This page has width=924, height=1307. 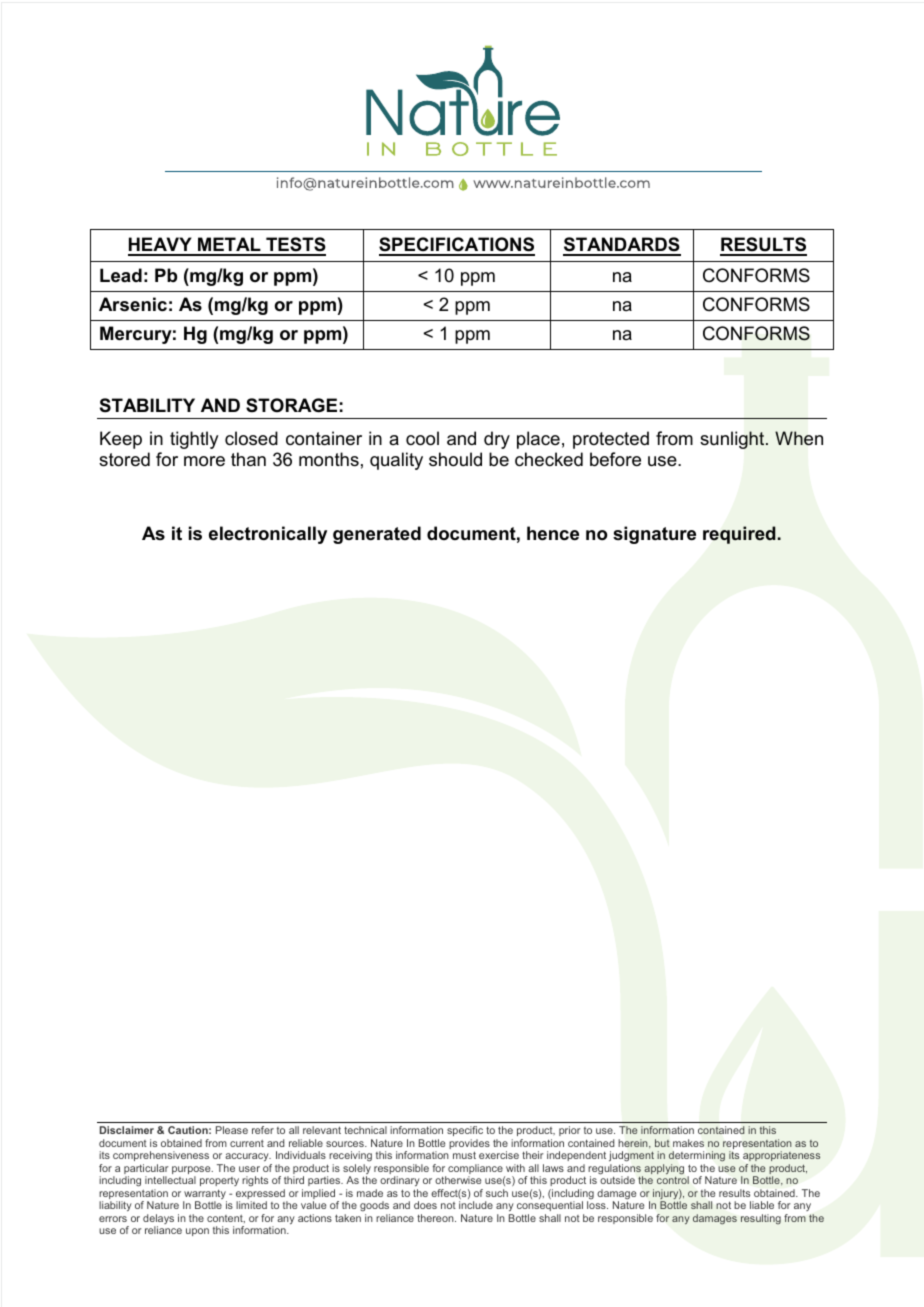 What do you see at coordinates (688, 1143) in the page?
I see `makes` at bounding box center [688, 1143].
